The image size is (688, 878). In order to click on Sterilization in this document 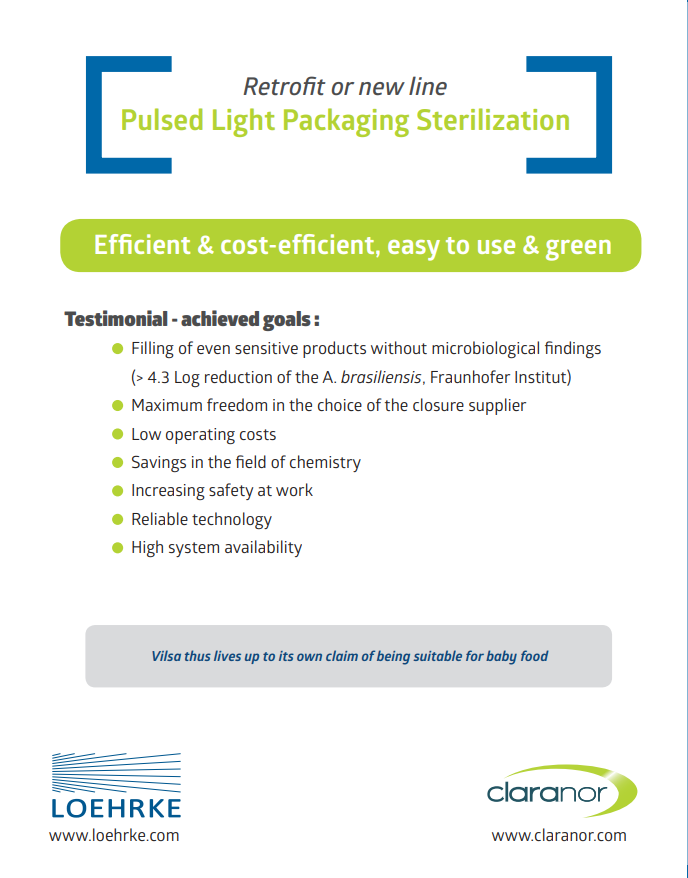, I will do `click(493, 119)`.
